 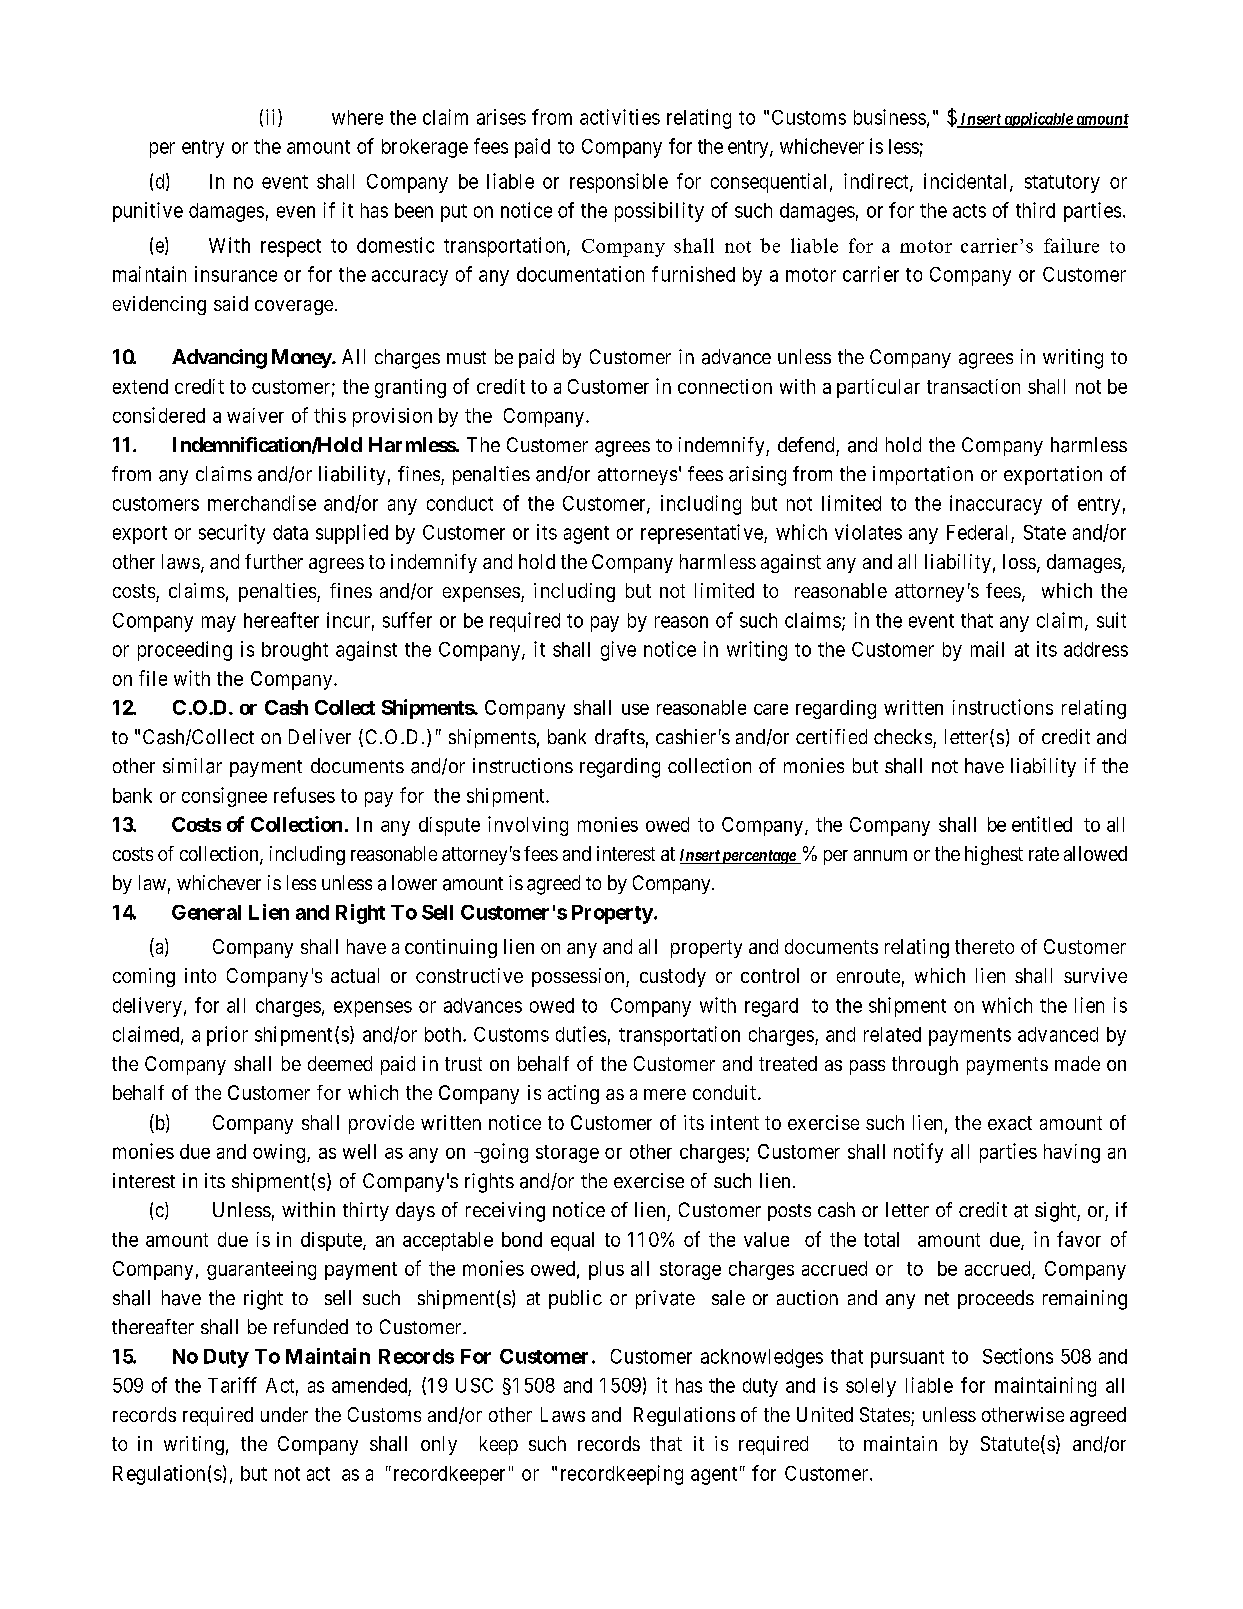 What do you see at coordinates (665, 1094) in the screenshot?
I see `mere` at bounding box center [665, 1094].
